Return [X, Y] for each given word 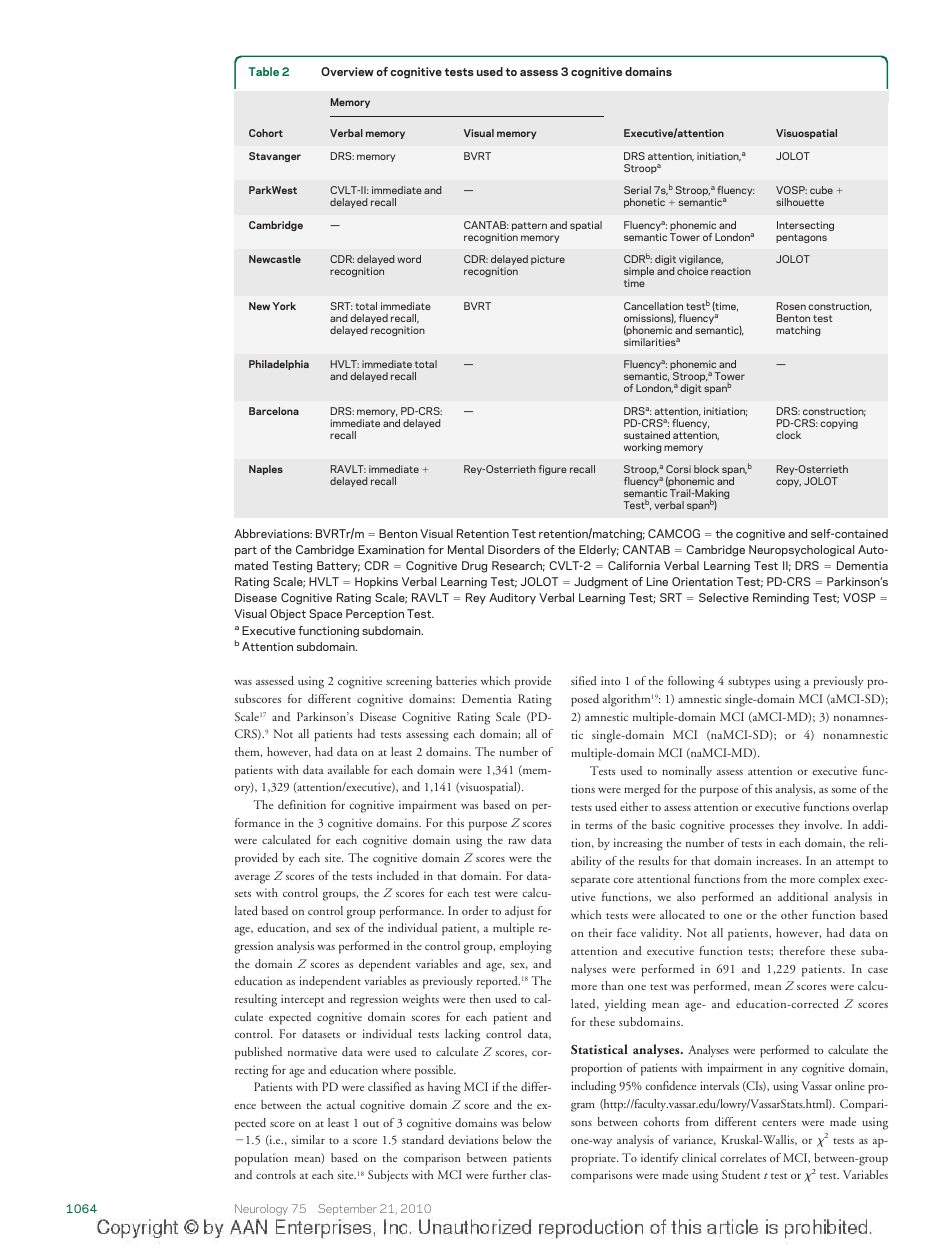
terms [599, 826]
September [347, 1209]
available [348, 769]
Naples [266, 470]
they [789, 826]
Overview [347, 71]
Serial [637, 190]
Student [741, 1174]
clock [788, 435]
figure [553, 470]
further [510, 1174]
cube [821, 190]
